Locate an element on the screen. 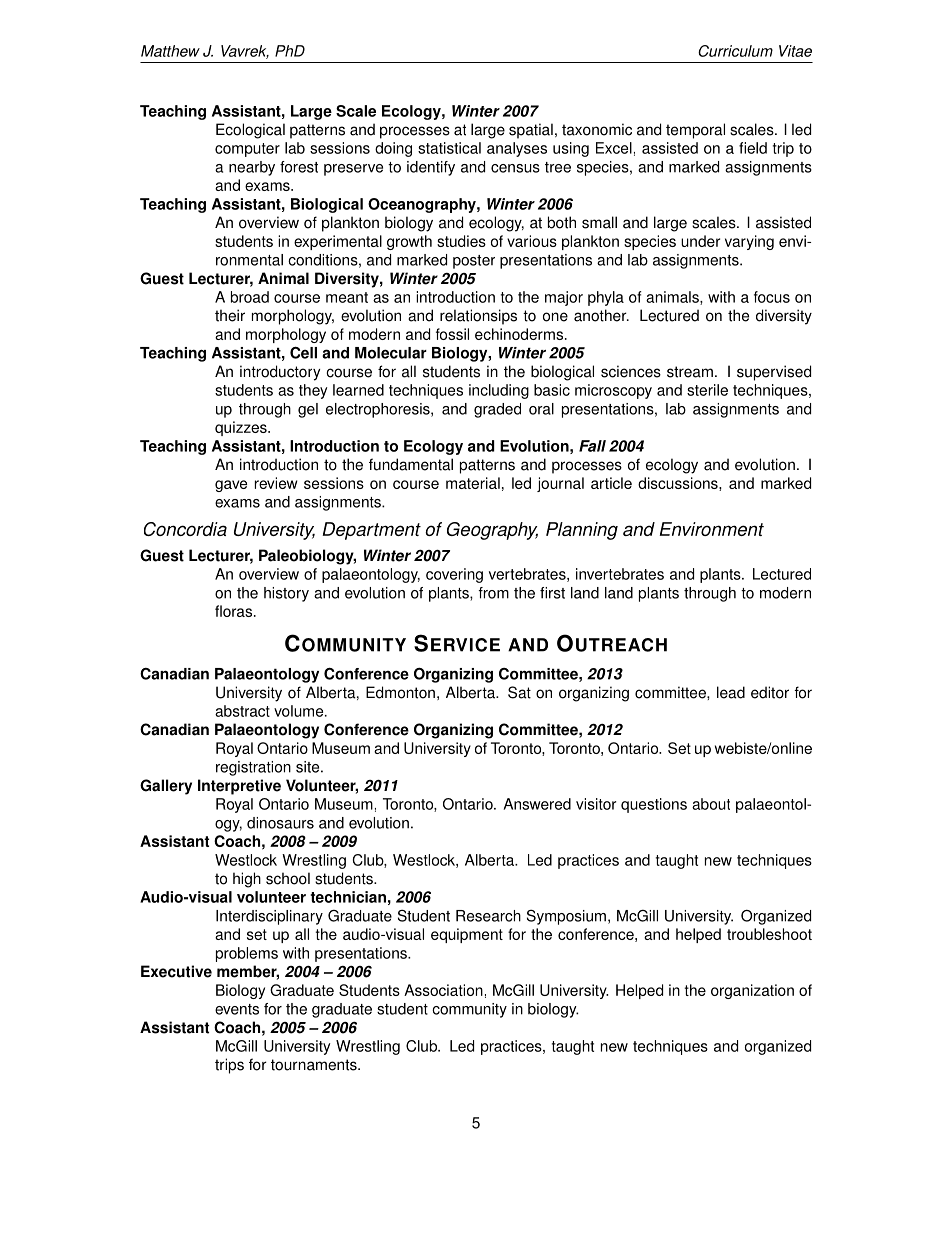 This screenshot has width=952, height=1233. Ecological is located at coordinates (250, 131).
